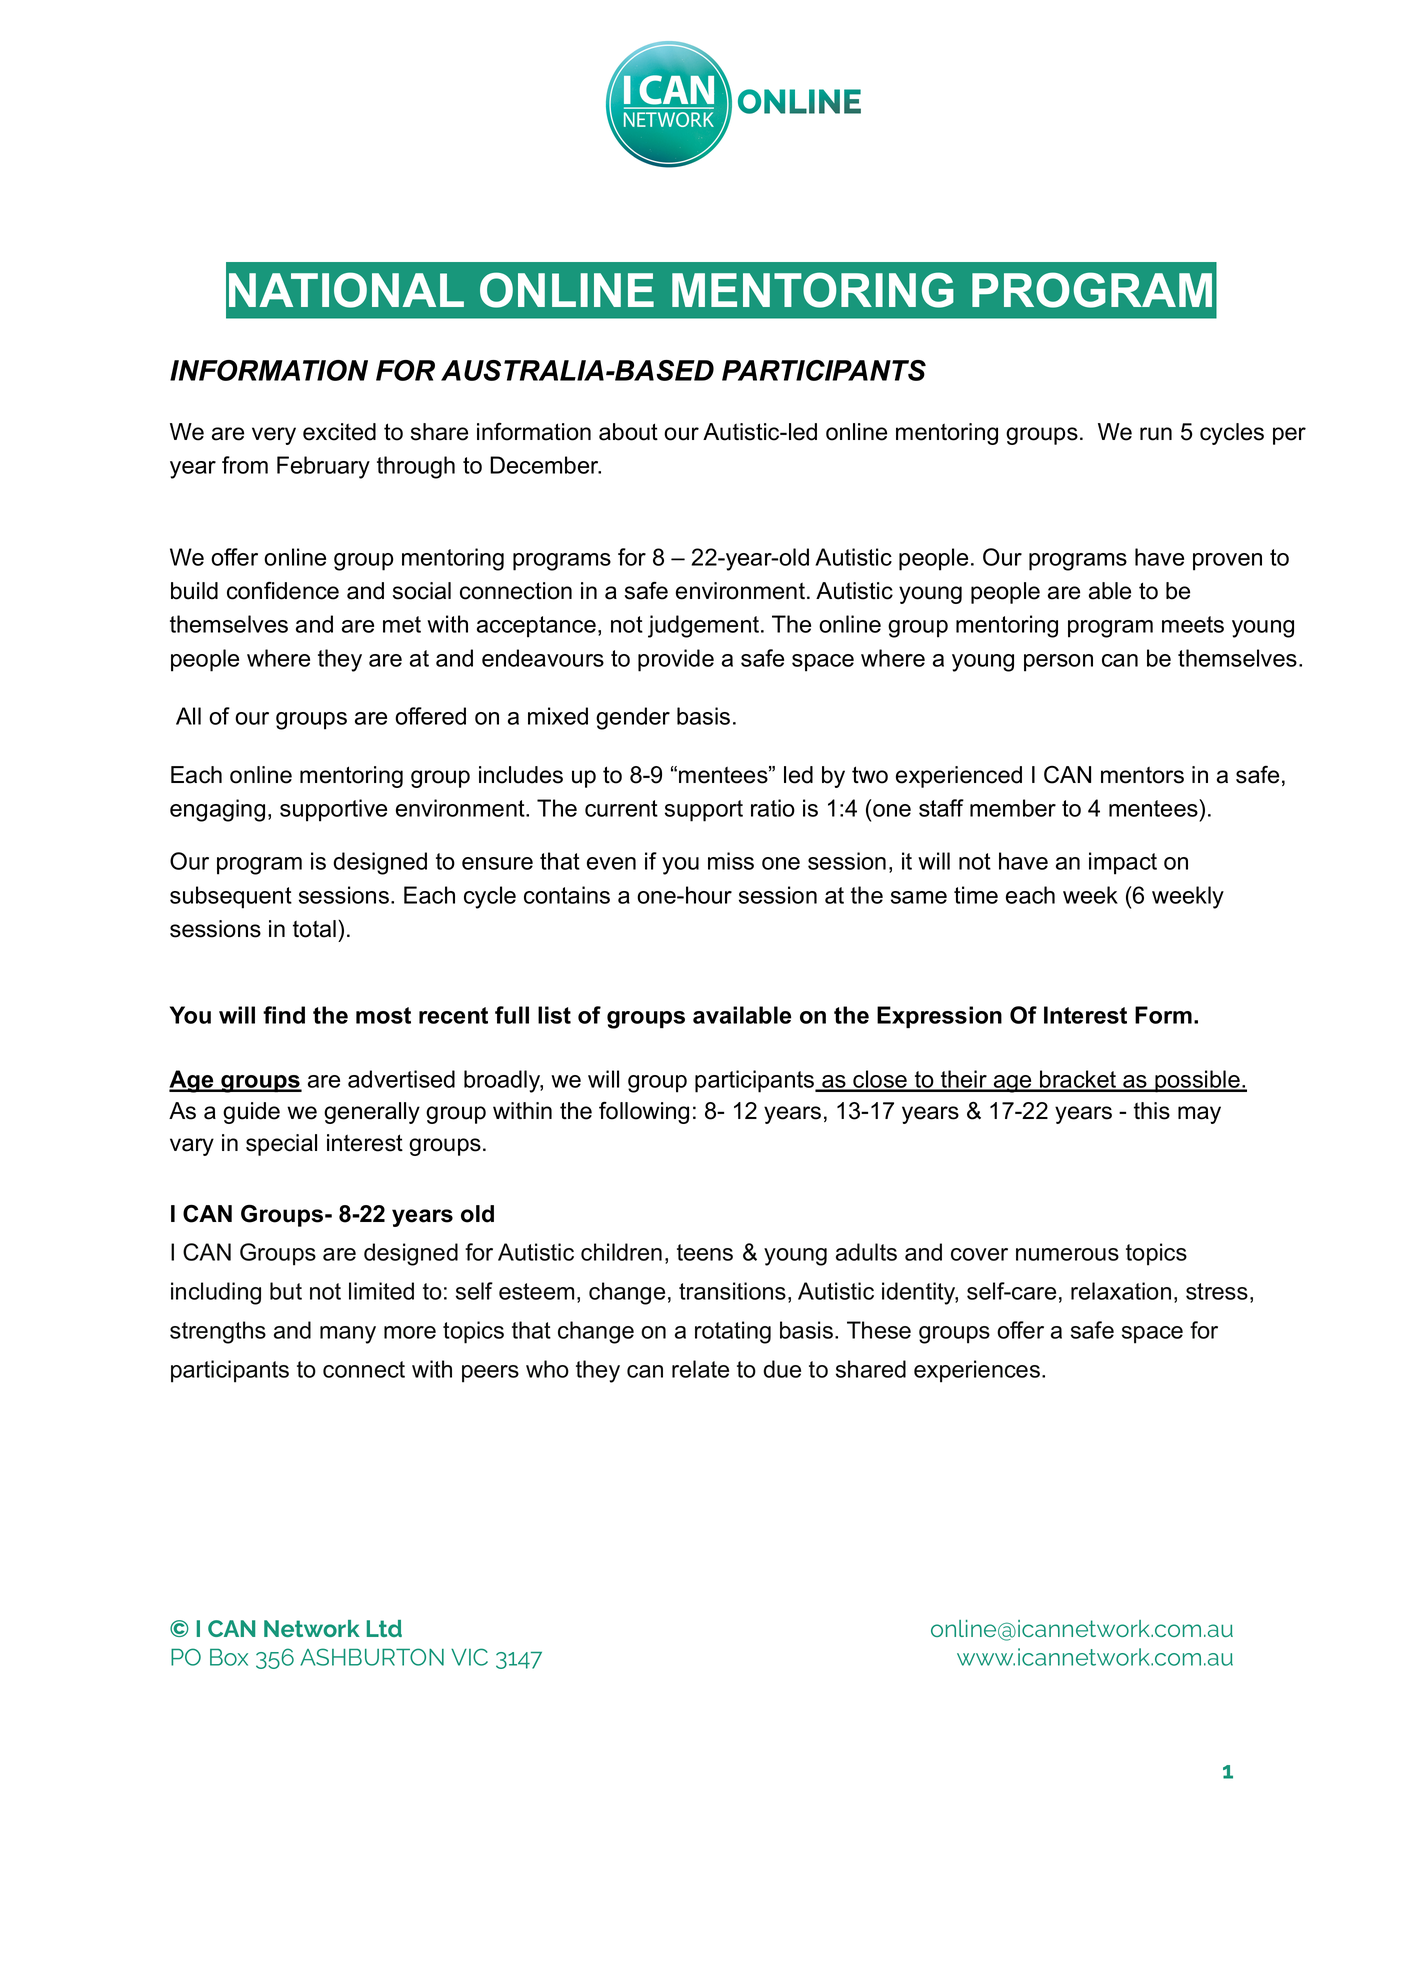 This screenshot has width=1405, height=1986. What do you see at coordinates (1193, 624) in the screenshot?
I see `meets` at bounding box center [1193, 624].
